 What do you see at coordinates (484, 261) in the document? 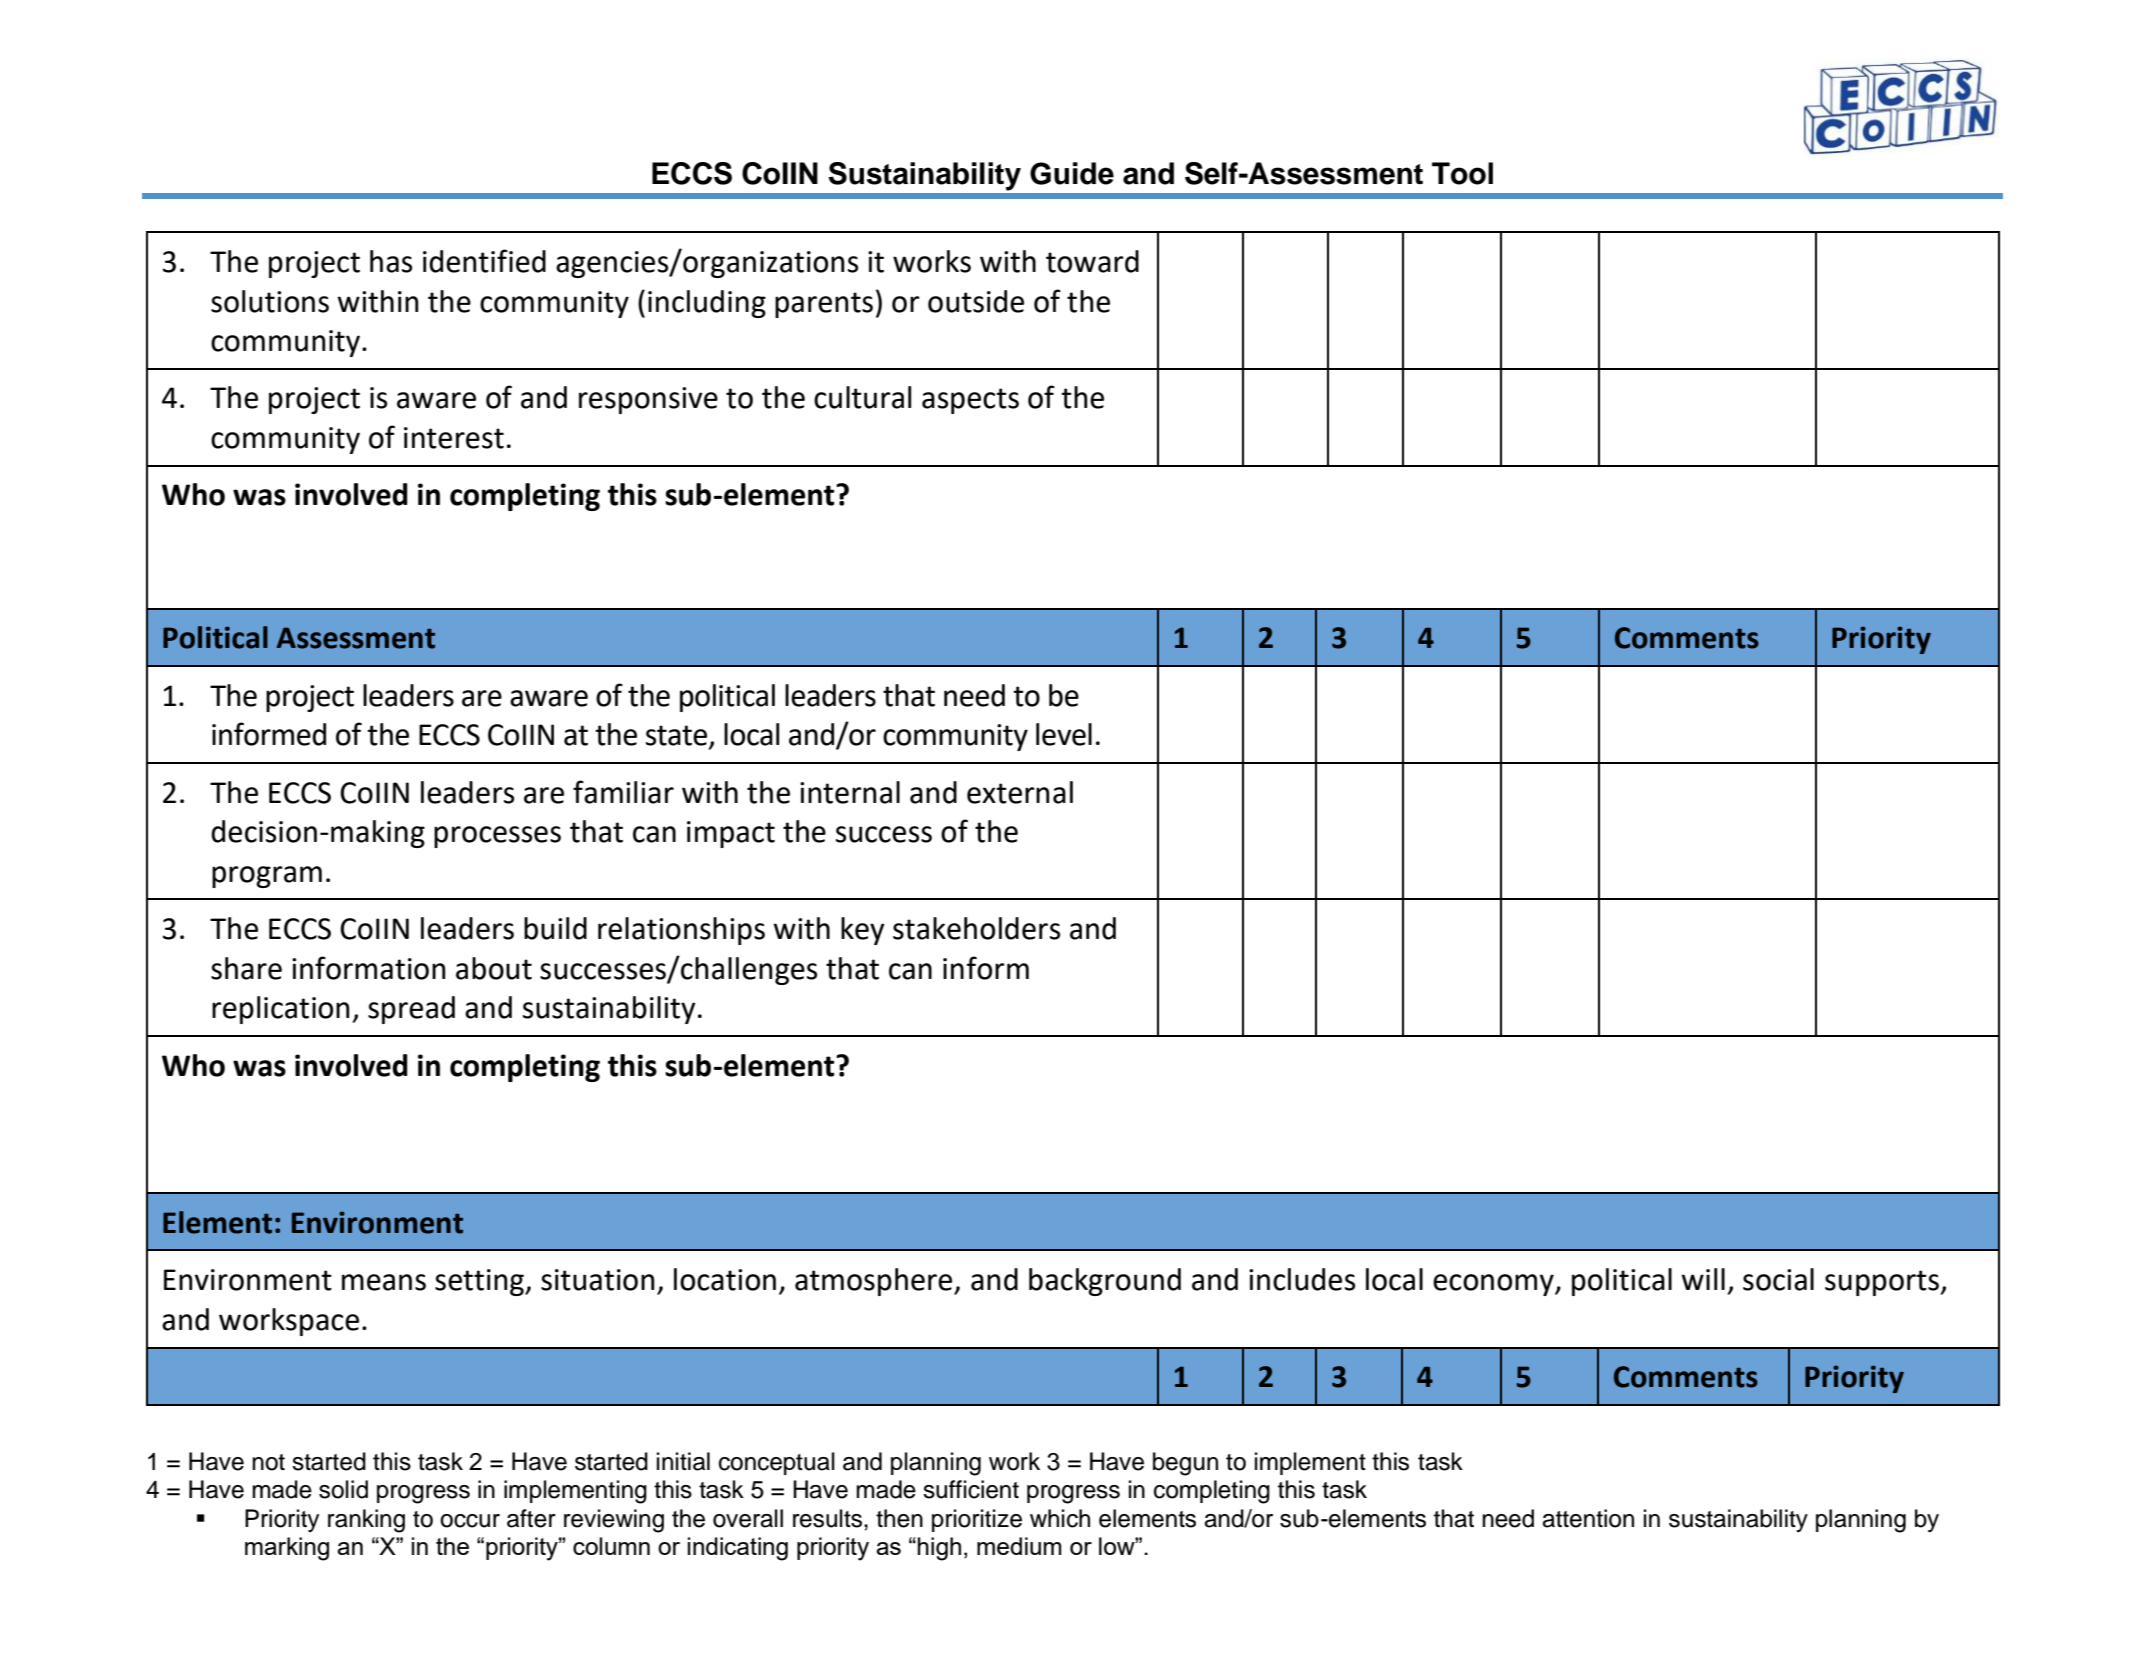
I see `identified` at bounding box center [484, 261].
